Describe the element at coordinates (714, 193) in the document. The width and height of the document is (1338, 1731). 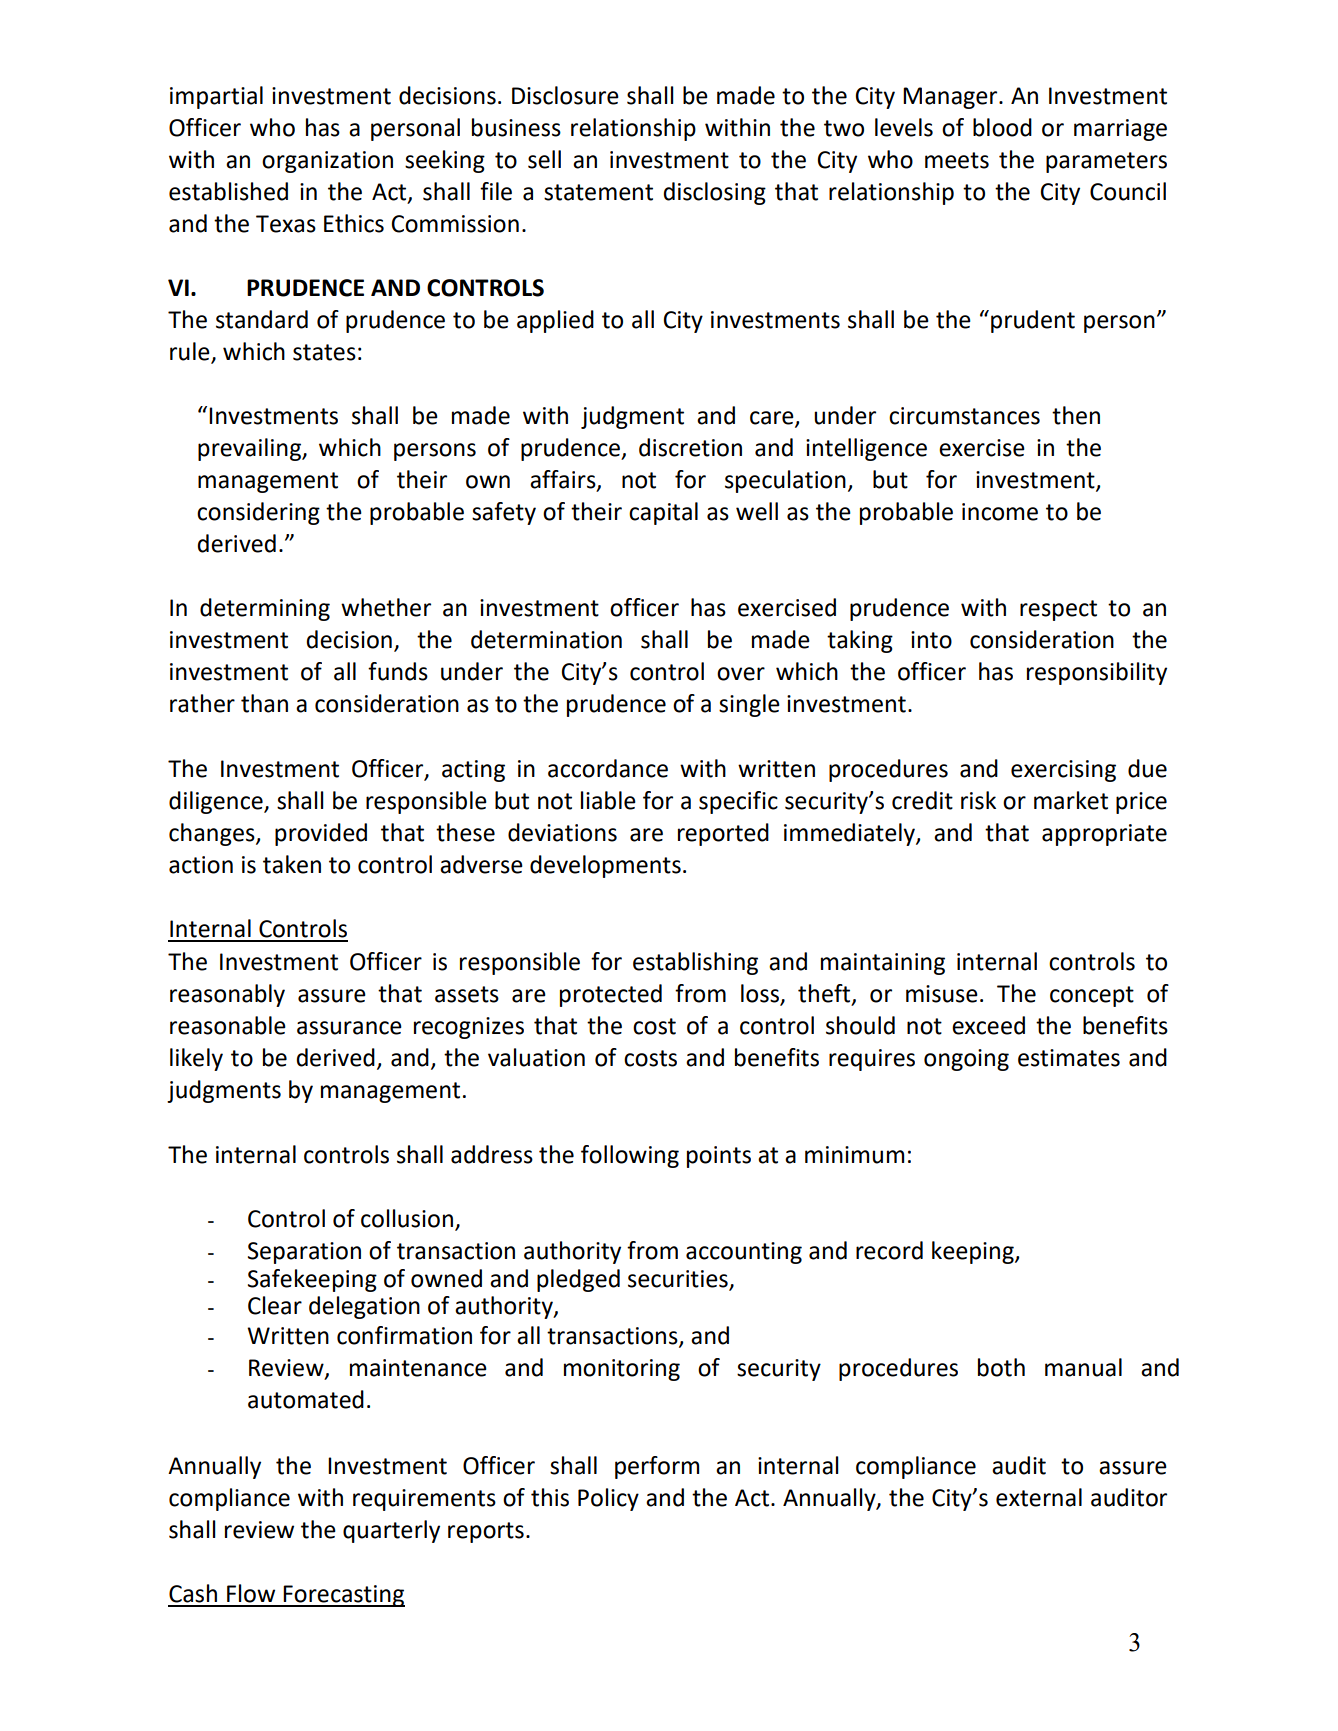
I see `disclosing` at that location.
